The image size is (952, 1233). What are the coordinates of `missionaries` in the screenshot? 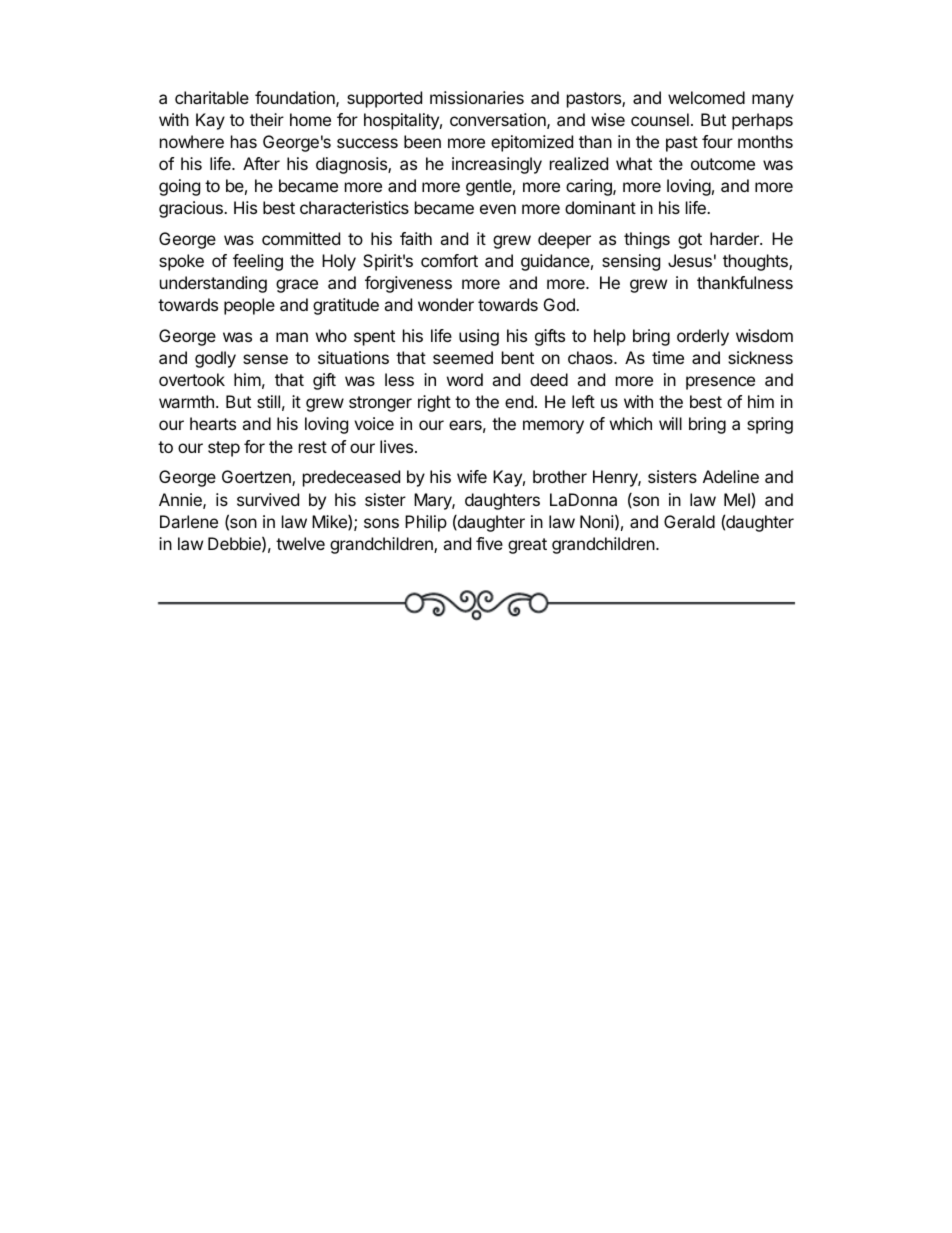 It's located at (477, 97).
